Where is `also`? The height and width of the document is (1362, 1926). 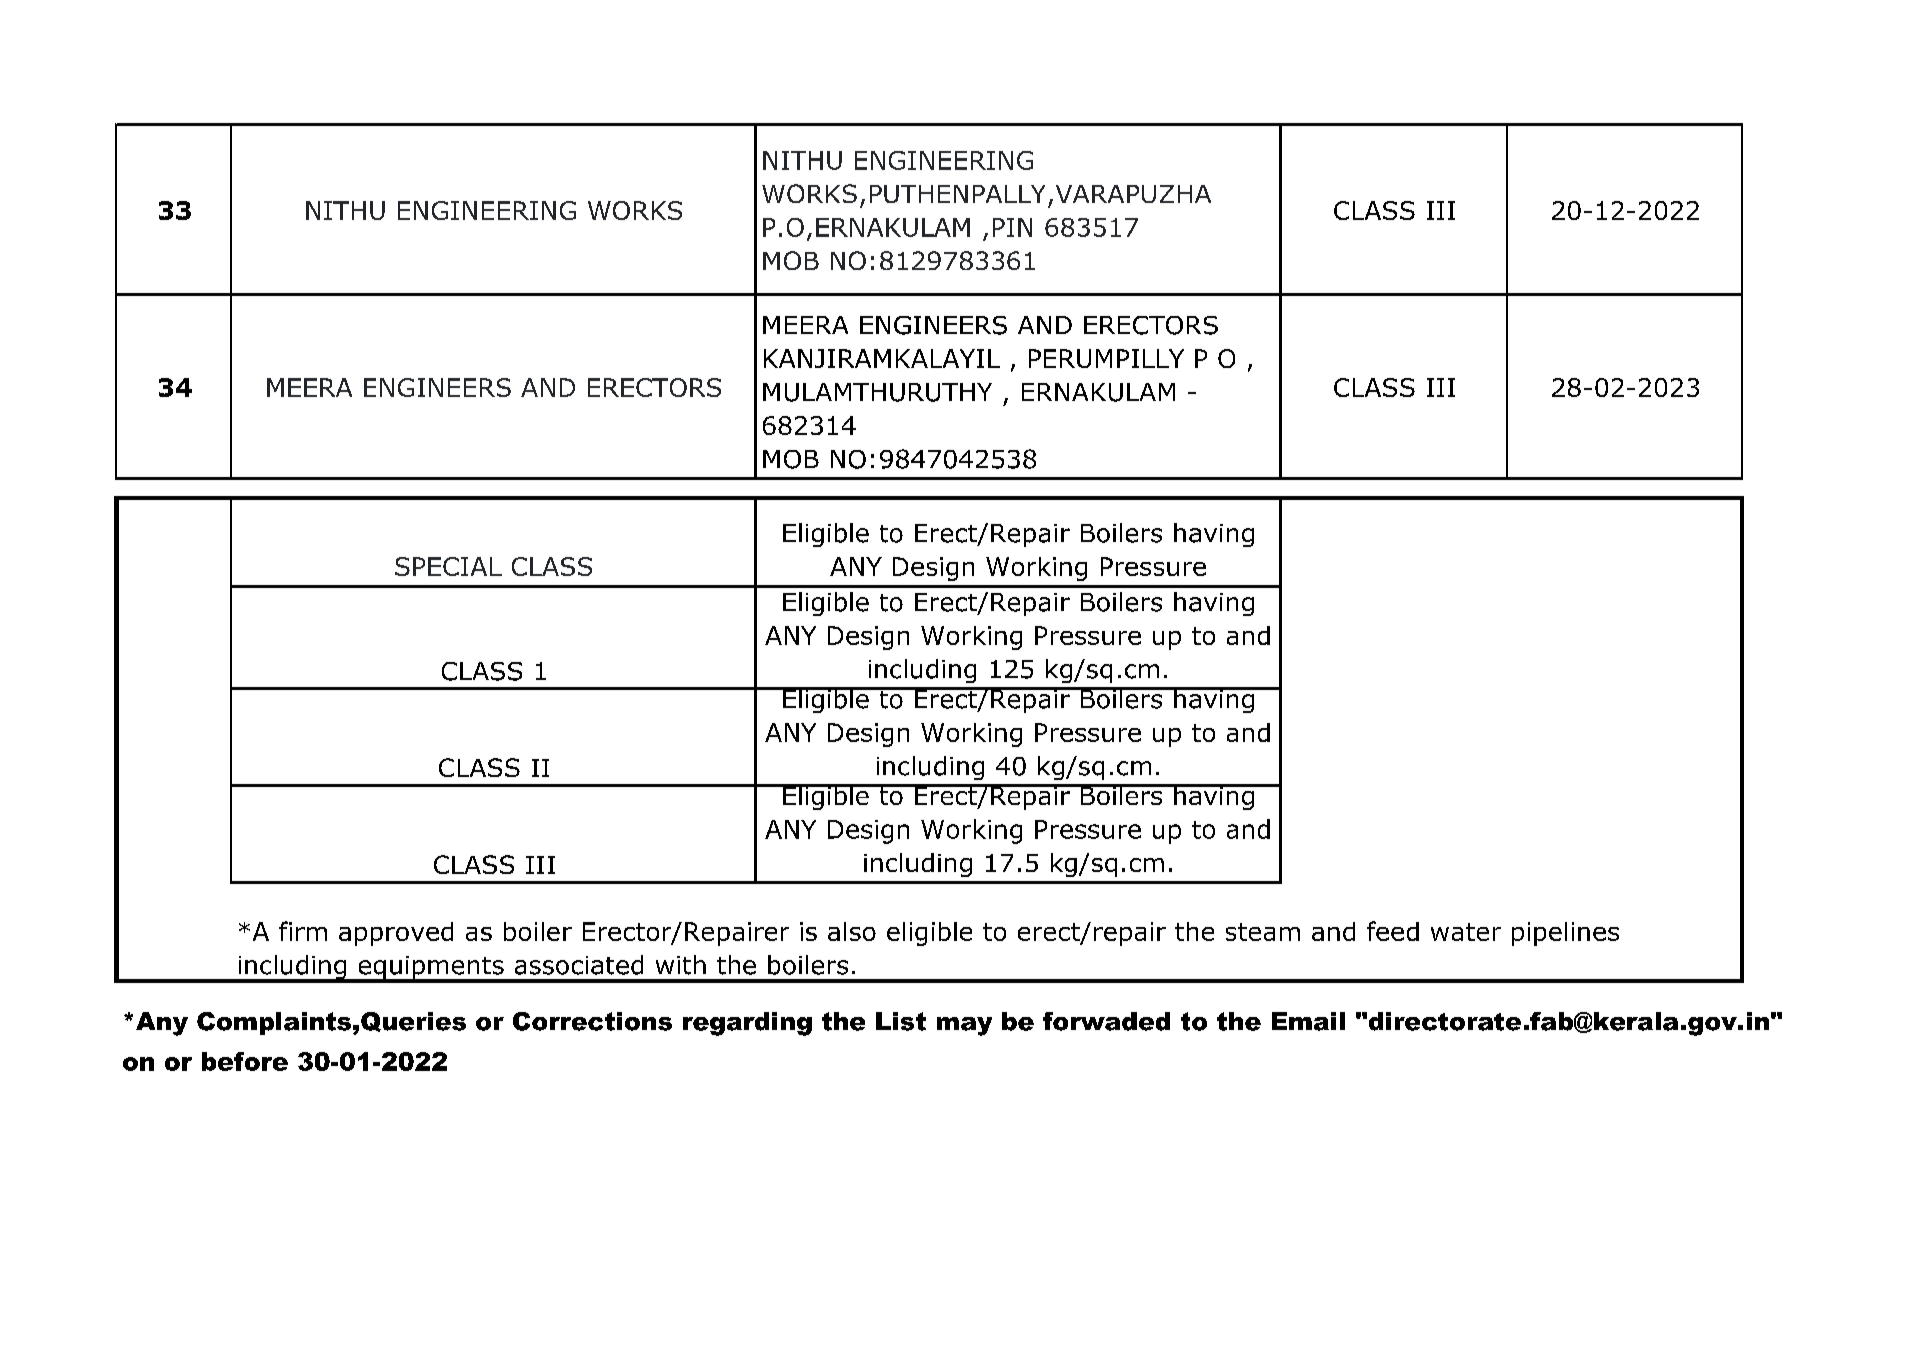 also is located at coordinates (852, 931).
